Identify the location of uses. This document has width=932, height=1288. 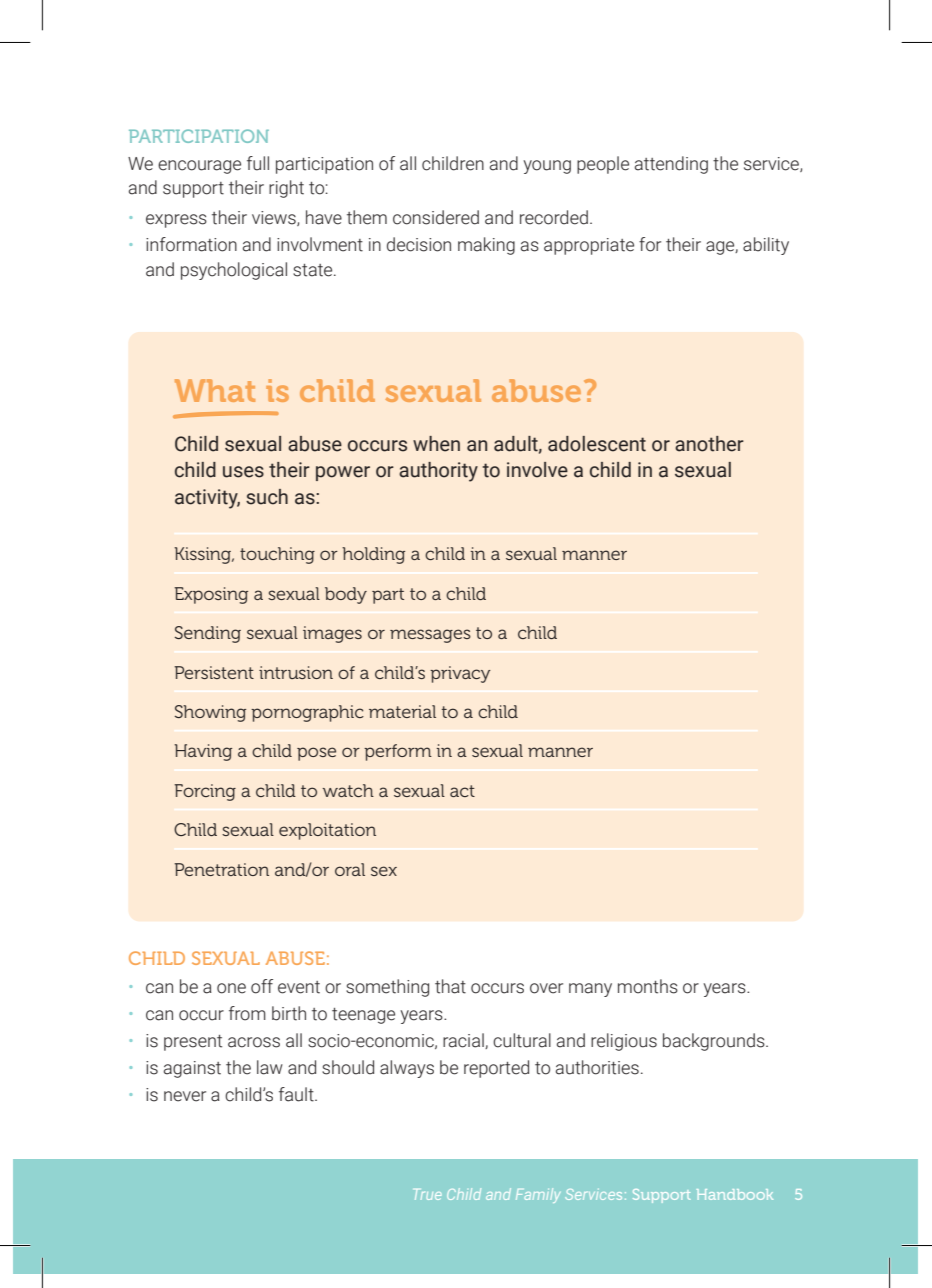
(243, 472).
